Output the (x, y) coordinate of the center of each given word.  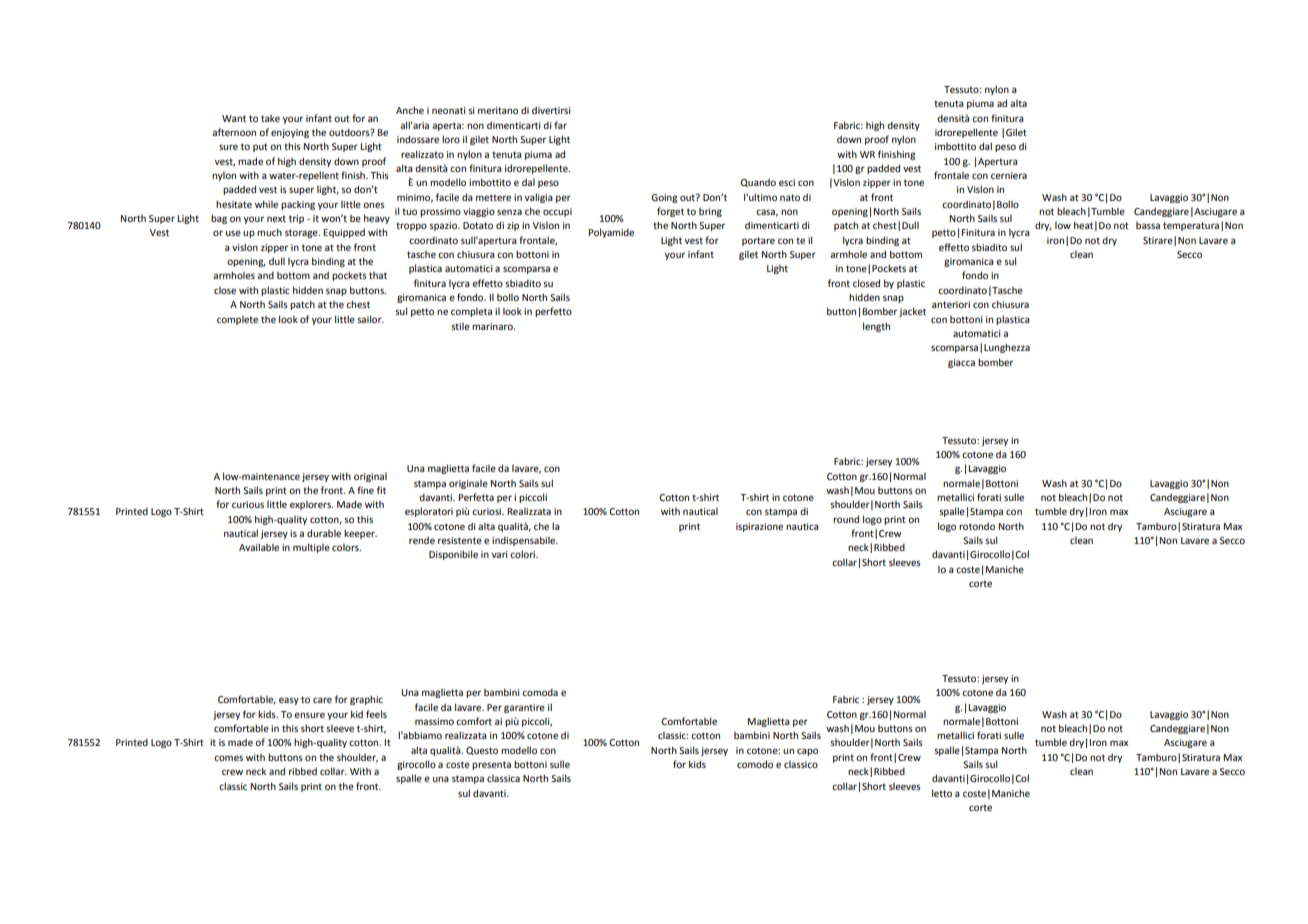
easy (289, 701)
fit (381, 490)
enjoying (290, 133)
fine (365, 490)
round (846, 519)
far (560, 125)
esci (787, 182)
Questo (482, 751)
